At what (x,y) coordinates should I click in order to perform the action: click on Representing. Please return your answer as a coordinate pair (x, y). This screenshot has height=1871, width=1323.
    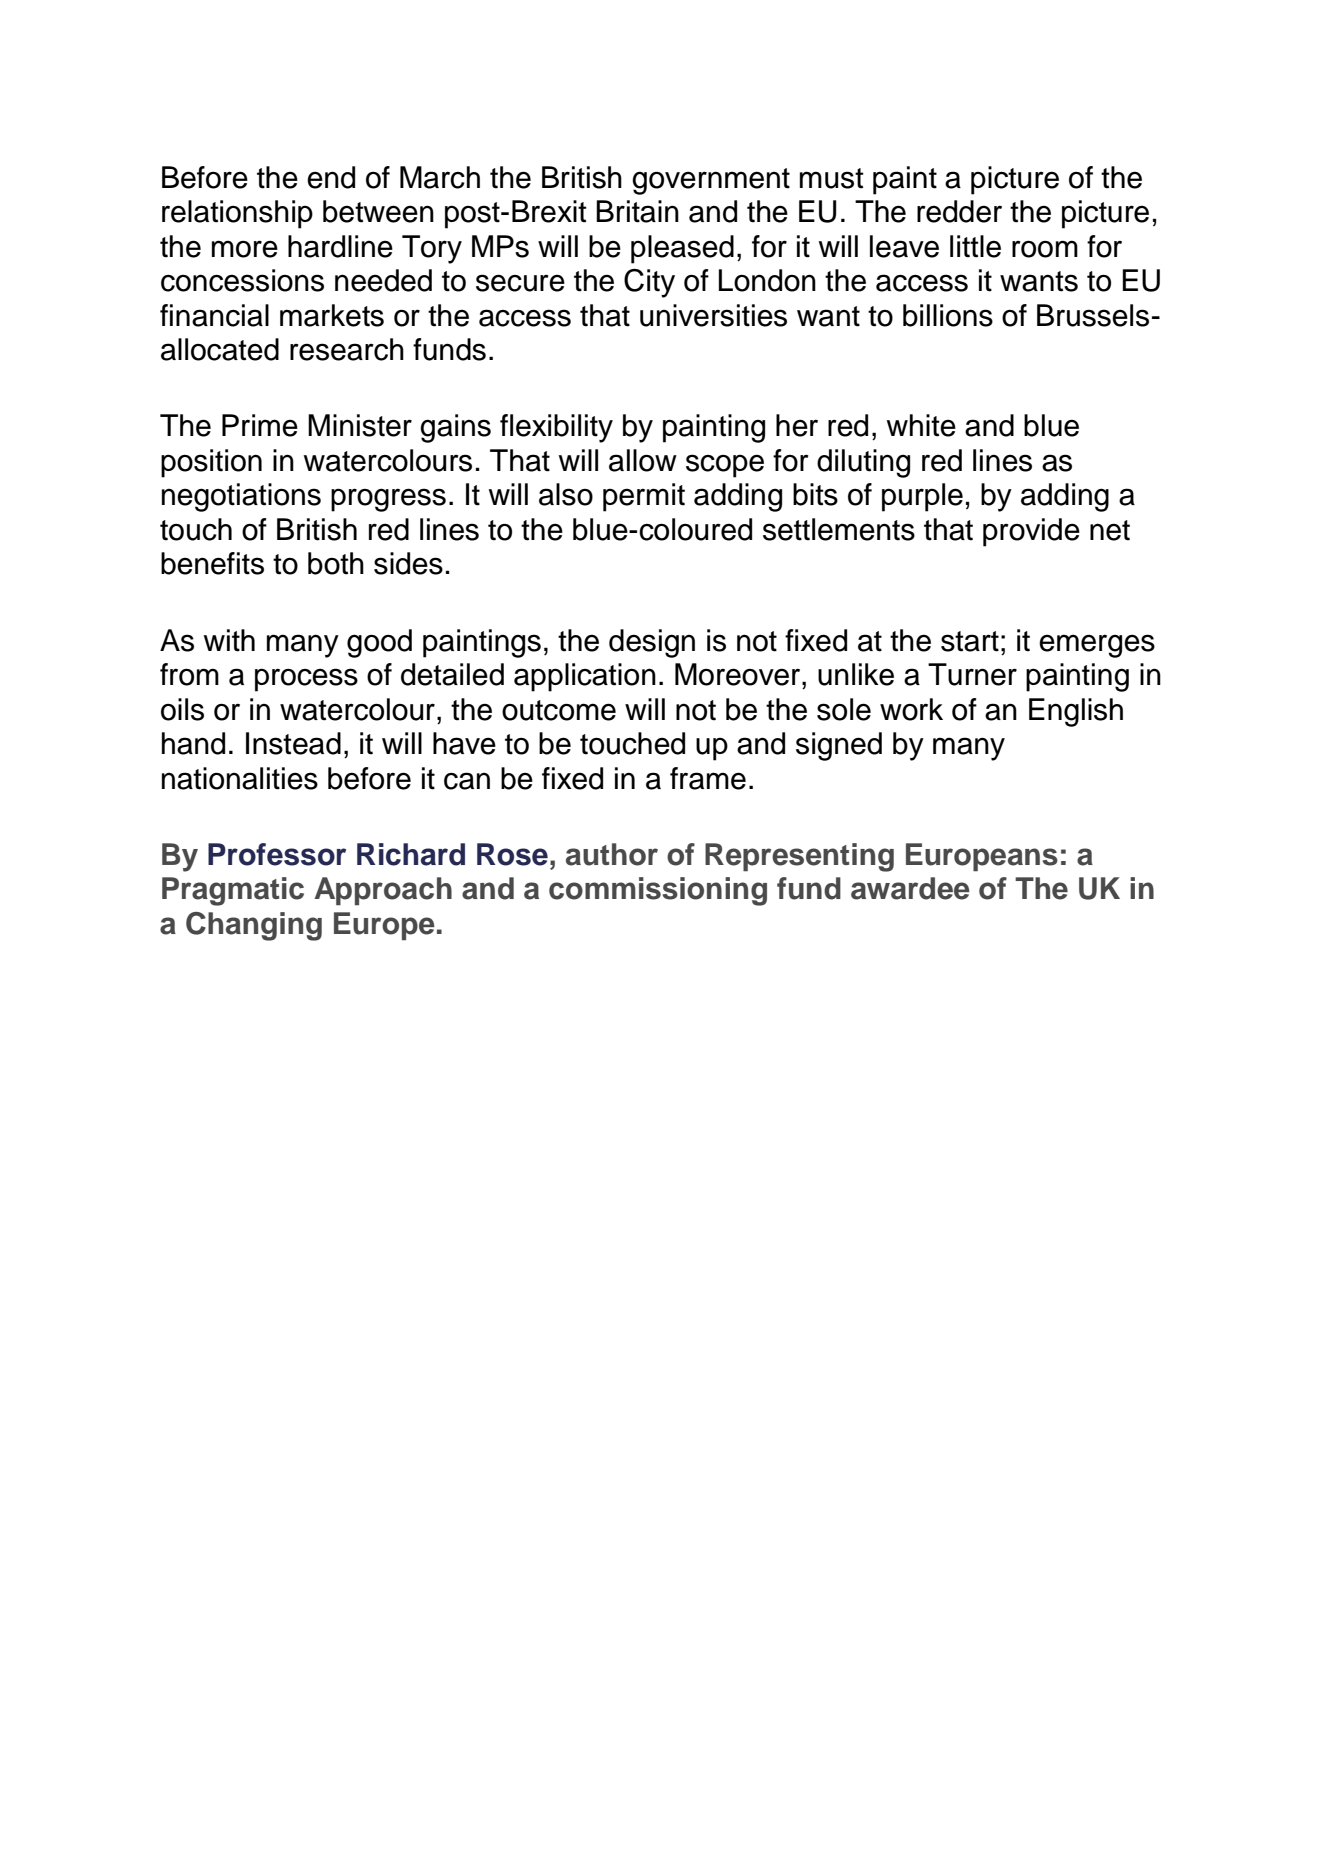
    Looking at the image, I should click on (799, 857).
